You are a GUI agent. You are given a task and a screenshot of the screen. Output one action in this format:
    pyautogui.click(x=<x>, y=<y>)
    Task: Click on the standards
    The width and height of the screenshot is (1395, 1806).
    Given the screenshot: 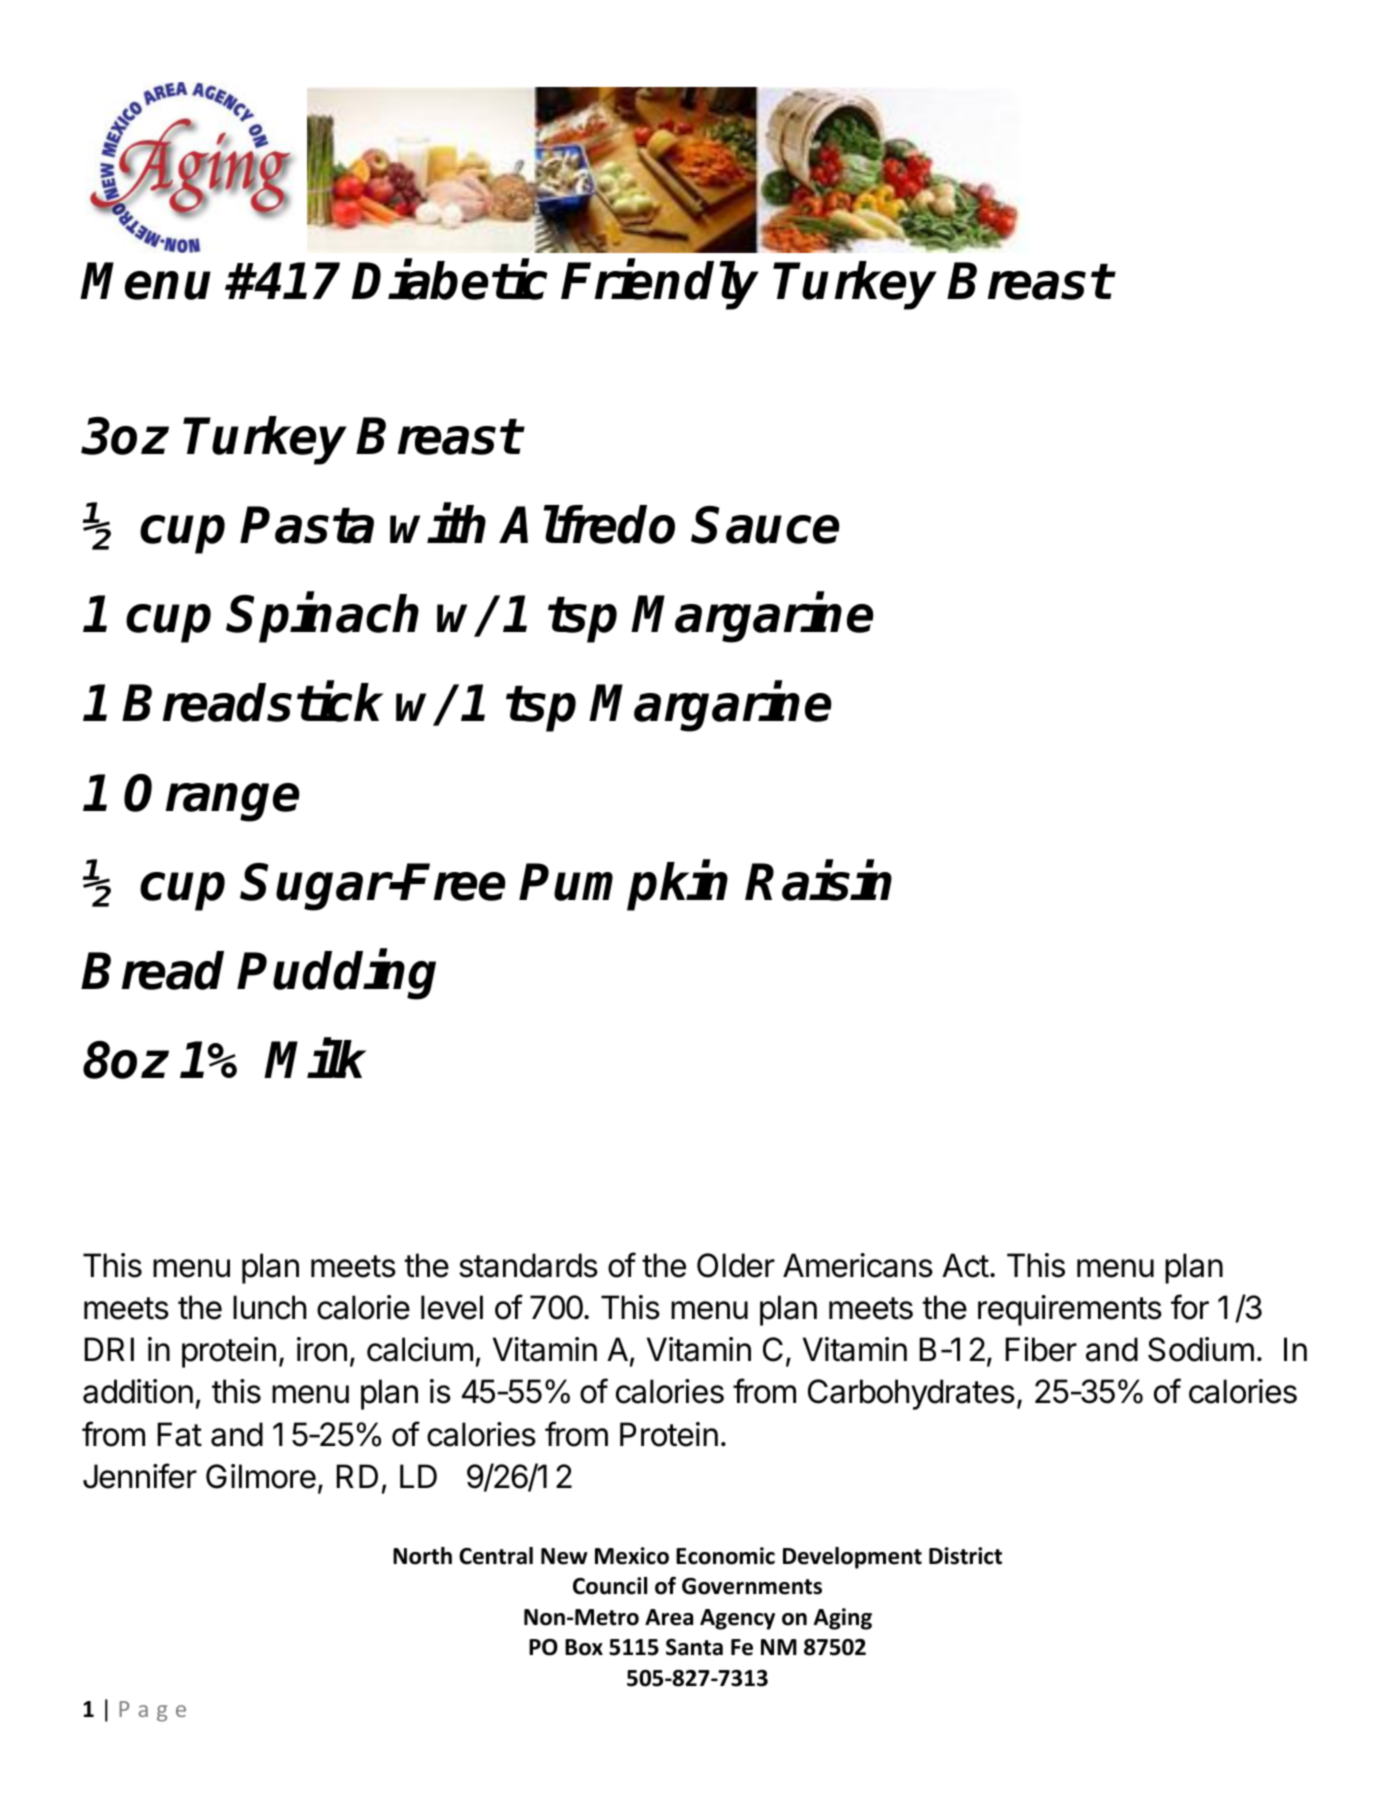 What is the action you would take?
    pyautogui.click(x=528, y=1265)
